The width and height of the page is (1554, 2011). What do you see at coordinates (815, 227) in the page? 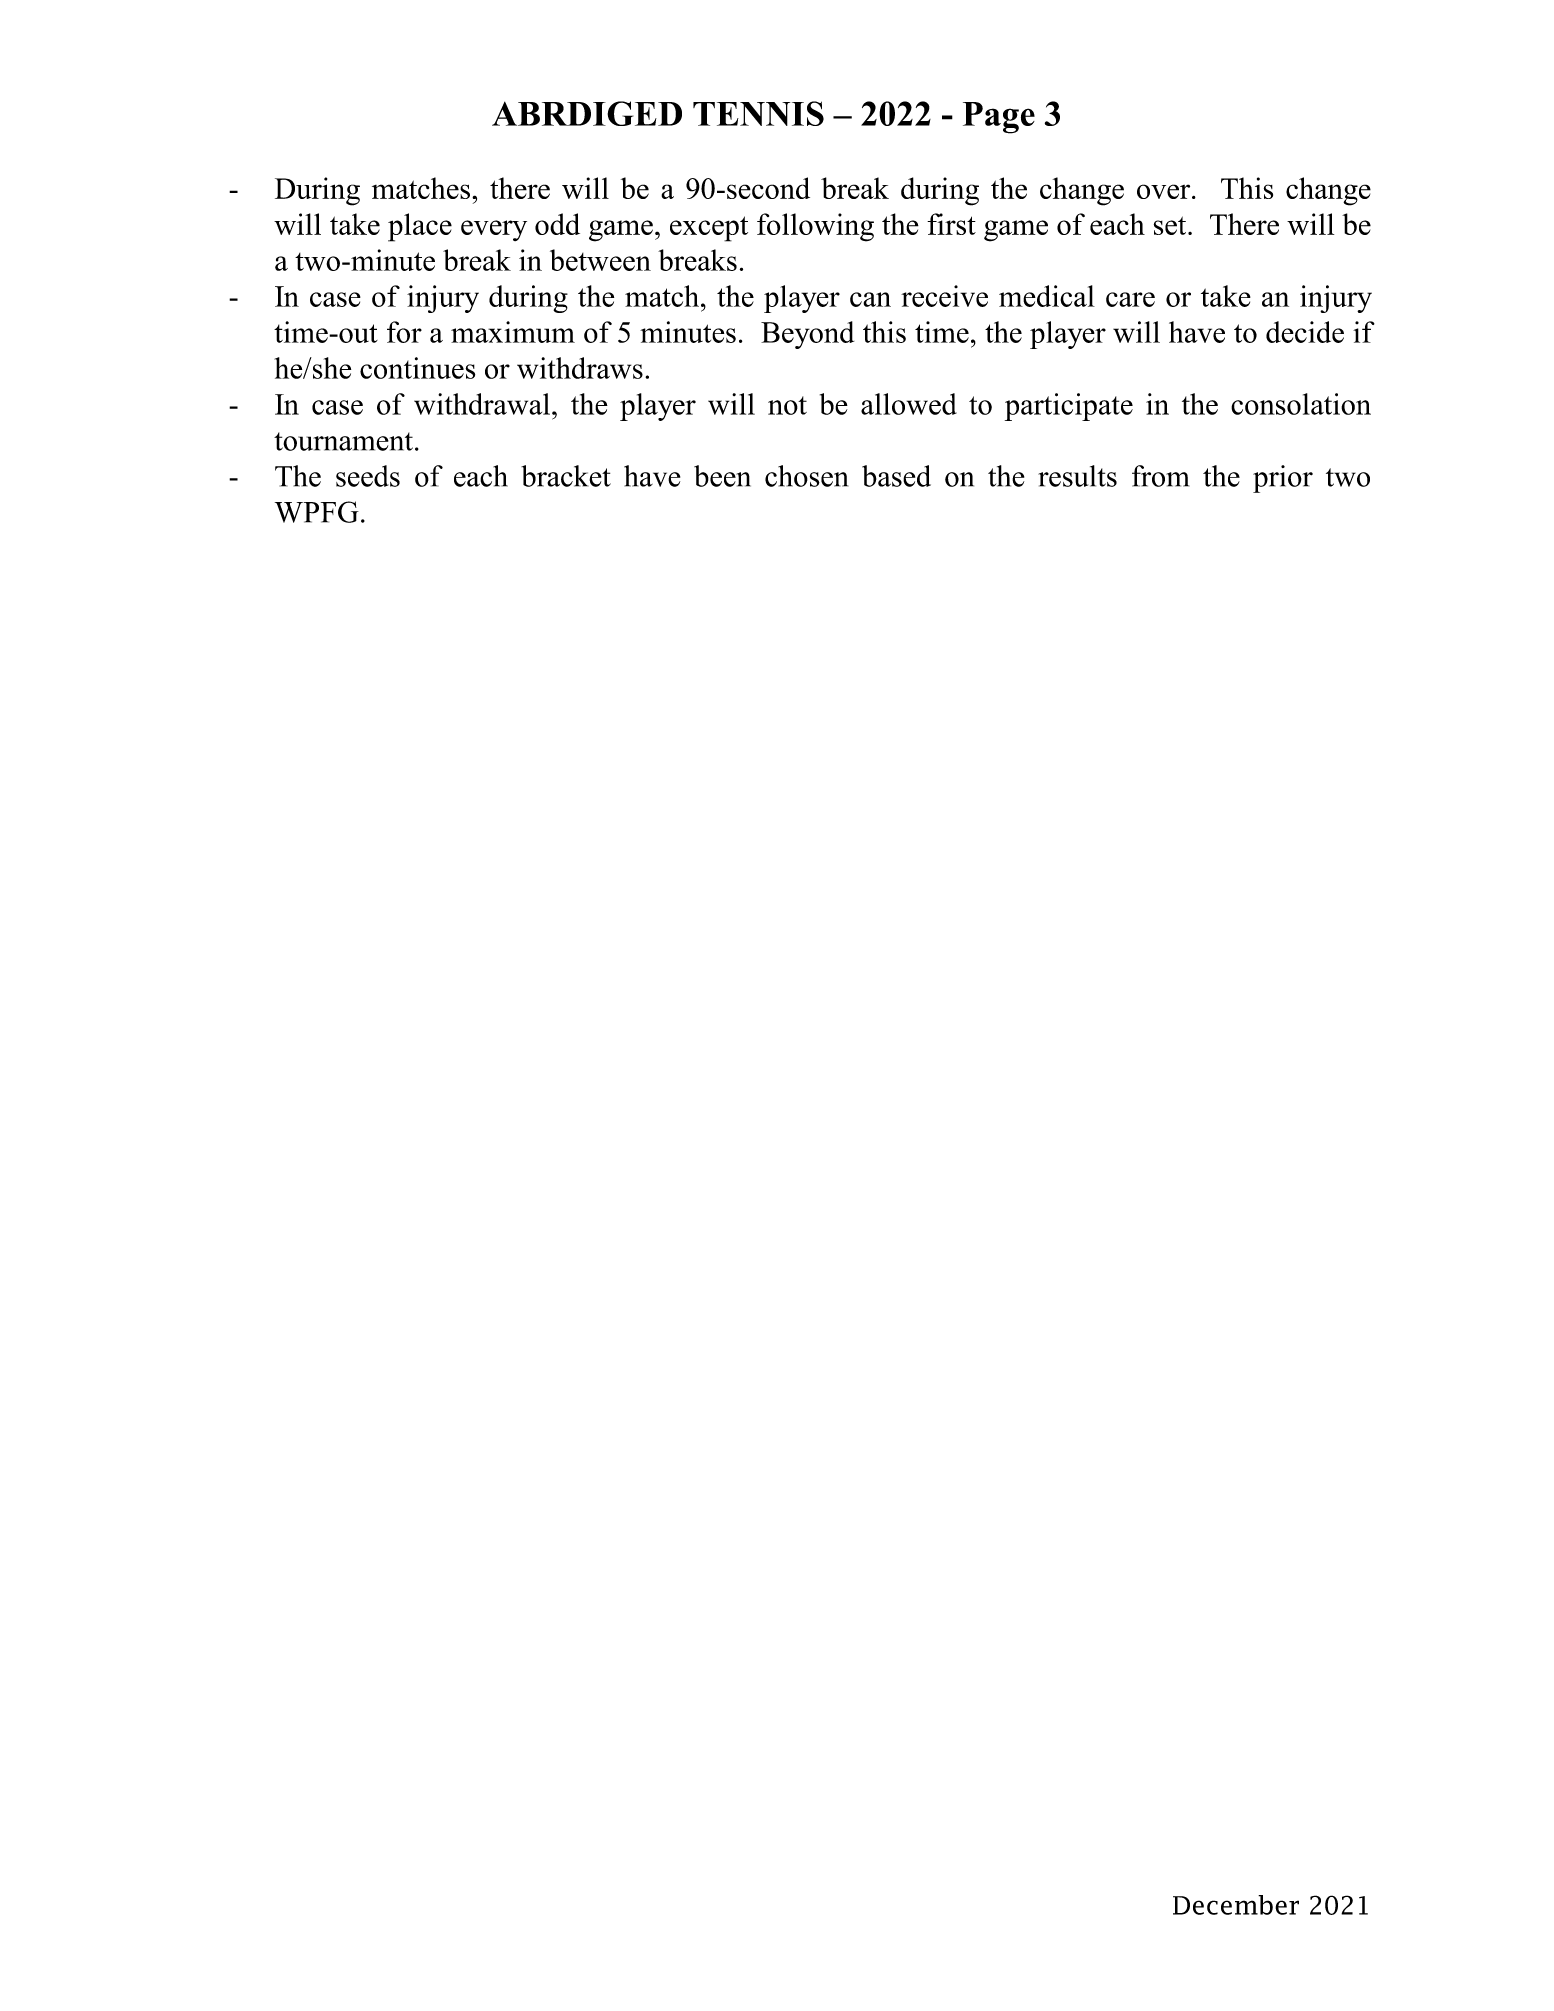
I see `following` at bounding box center [815, 227].
